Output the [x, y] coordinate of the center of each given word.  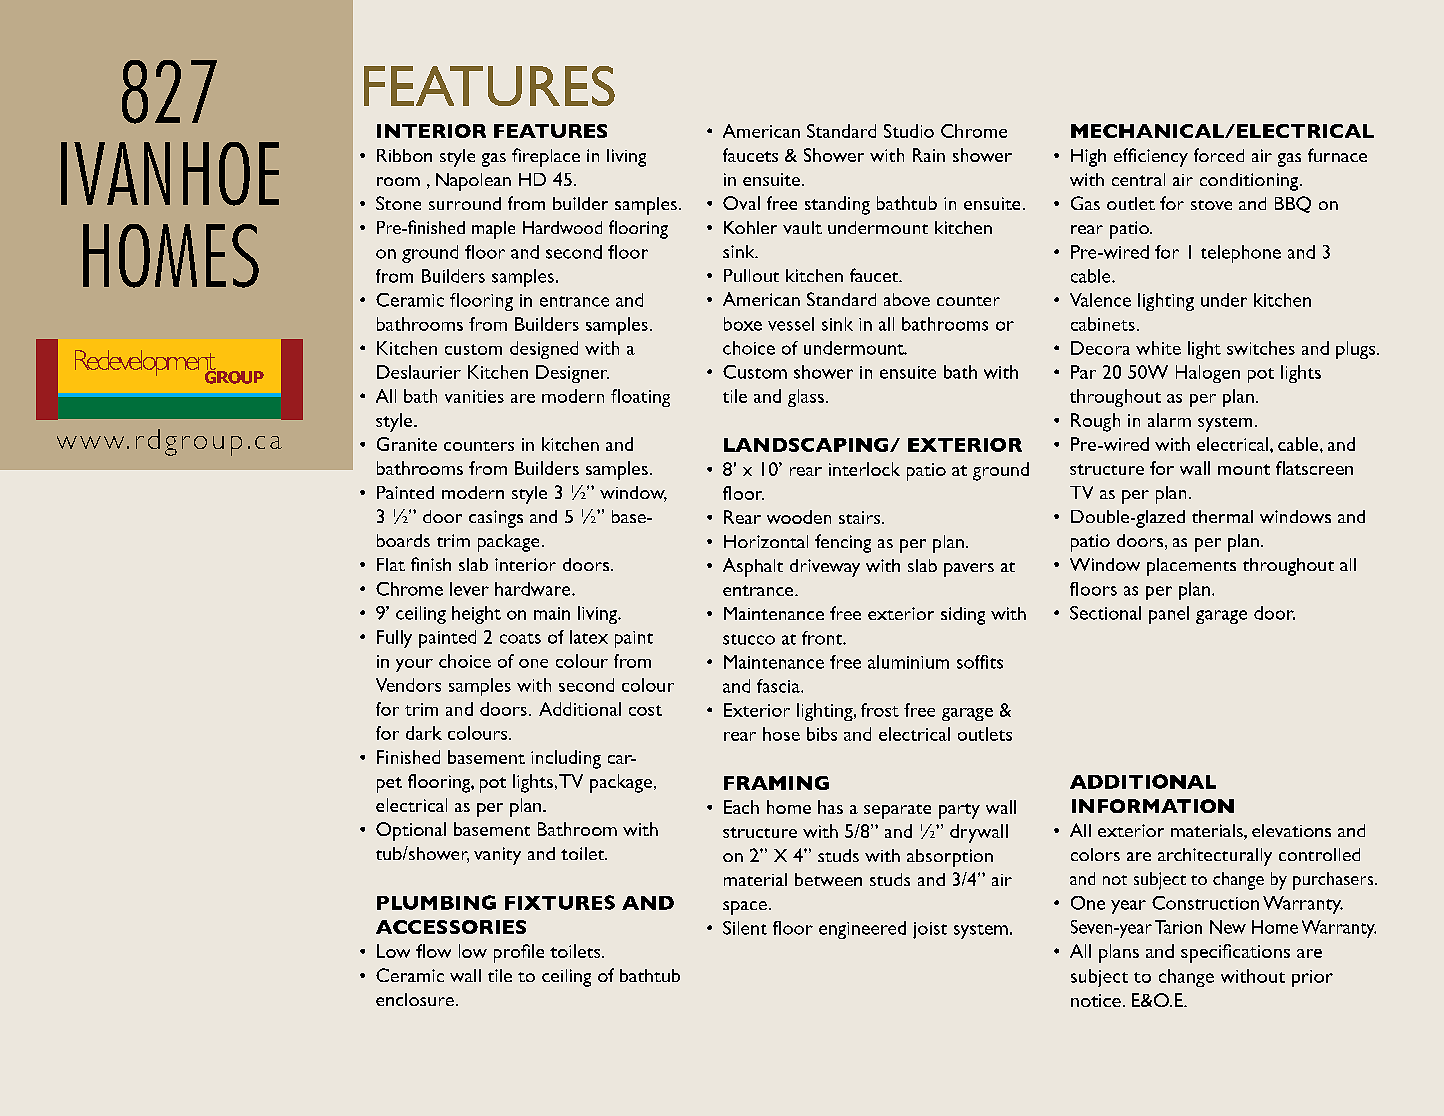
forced [1219, 155]
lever [469, 589]
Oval [741, 203]
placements [1191, 567]
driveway [825, 568]
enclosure [415, 999]
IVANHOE [170, 174]
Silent [745, 928]
